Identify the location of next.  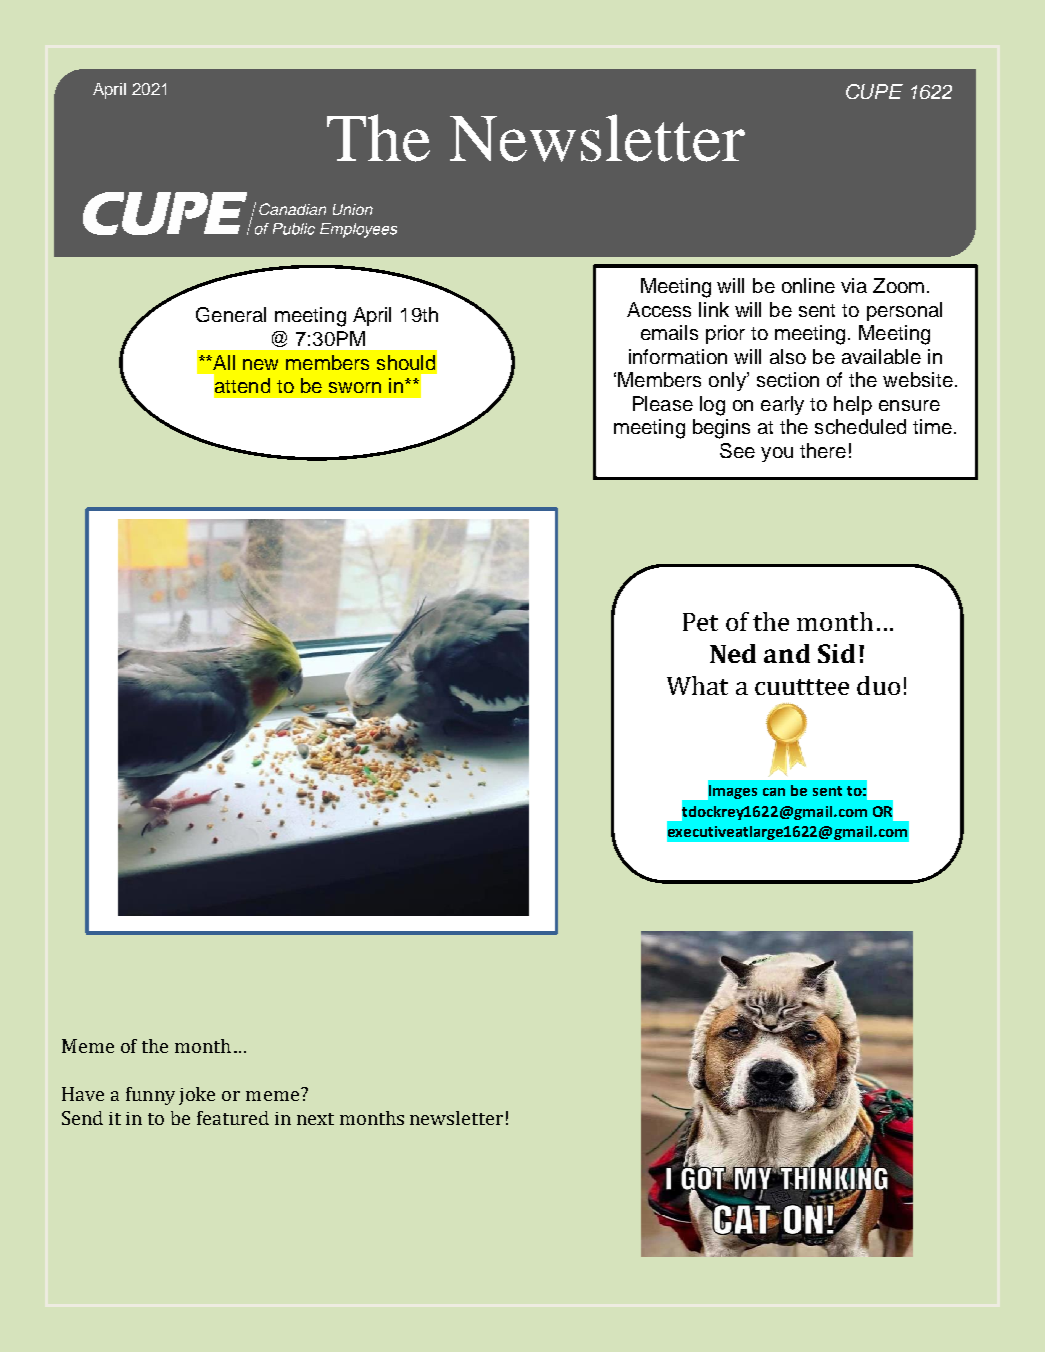
(315, 1119).
